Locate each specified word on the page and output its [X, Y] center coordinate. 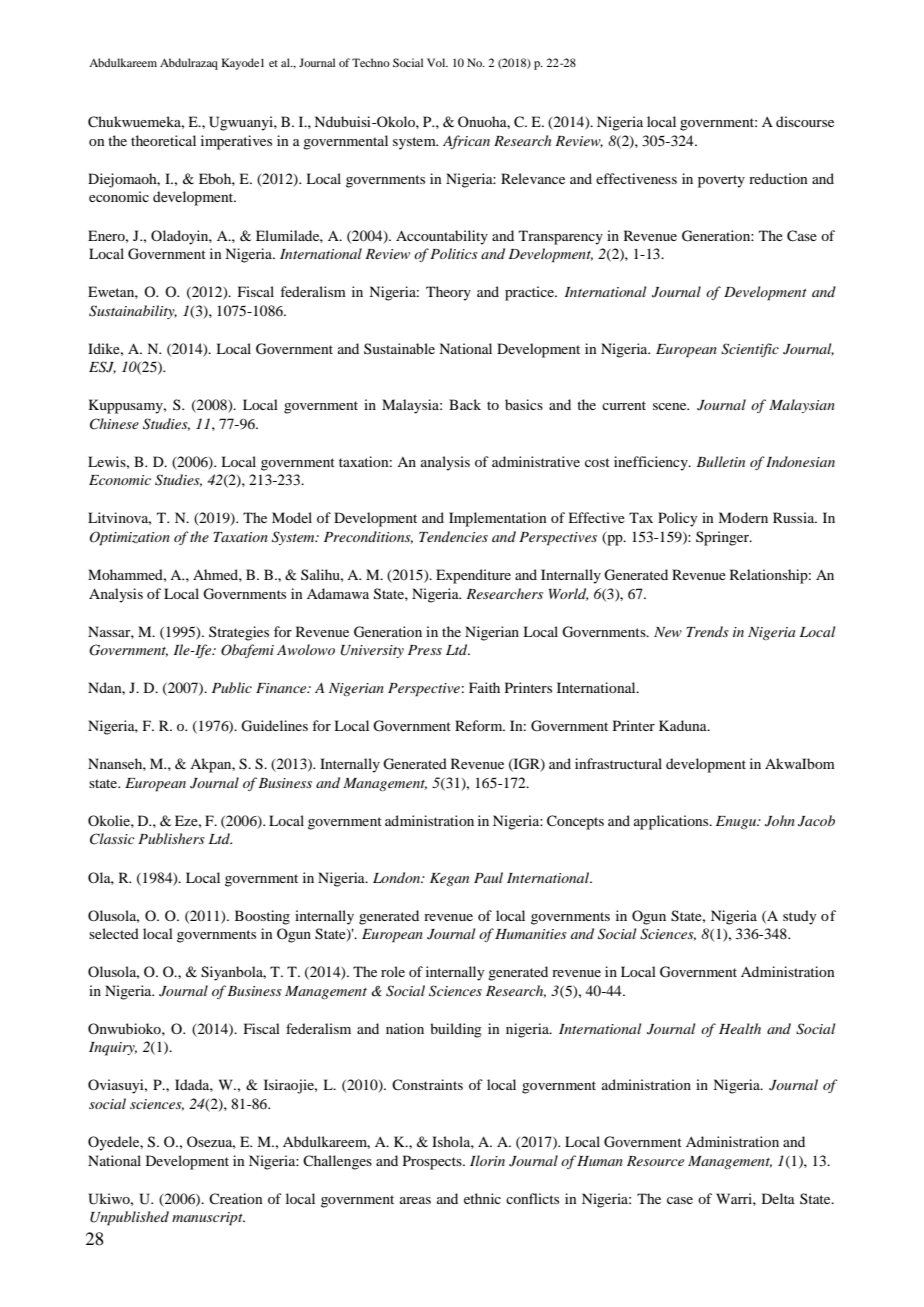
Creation [236, 1198]
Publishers [171, 838]
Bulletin [720, 461]
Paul [488, 877]
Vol [437, 62]
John [780, 821]
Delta [778, 1198]
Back [465, 404]
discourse [805, 121]
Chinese [114, 424]
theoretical [163, 140]
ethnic [482, 1198]
